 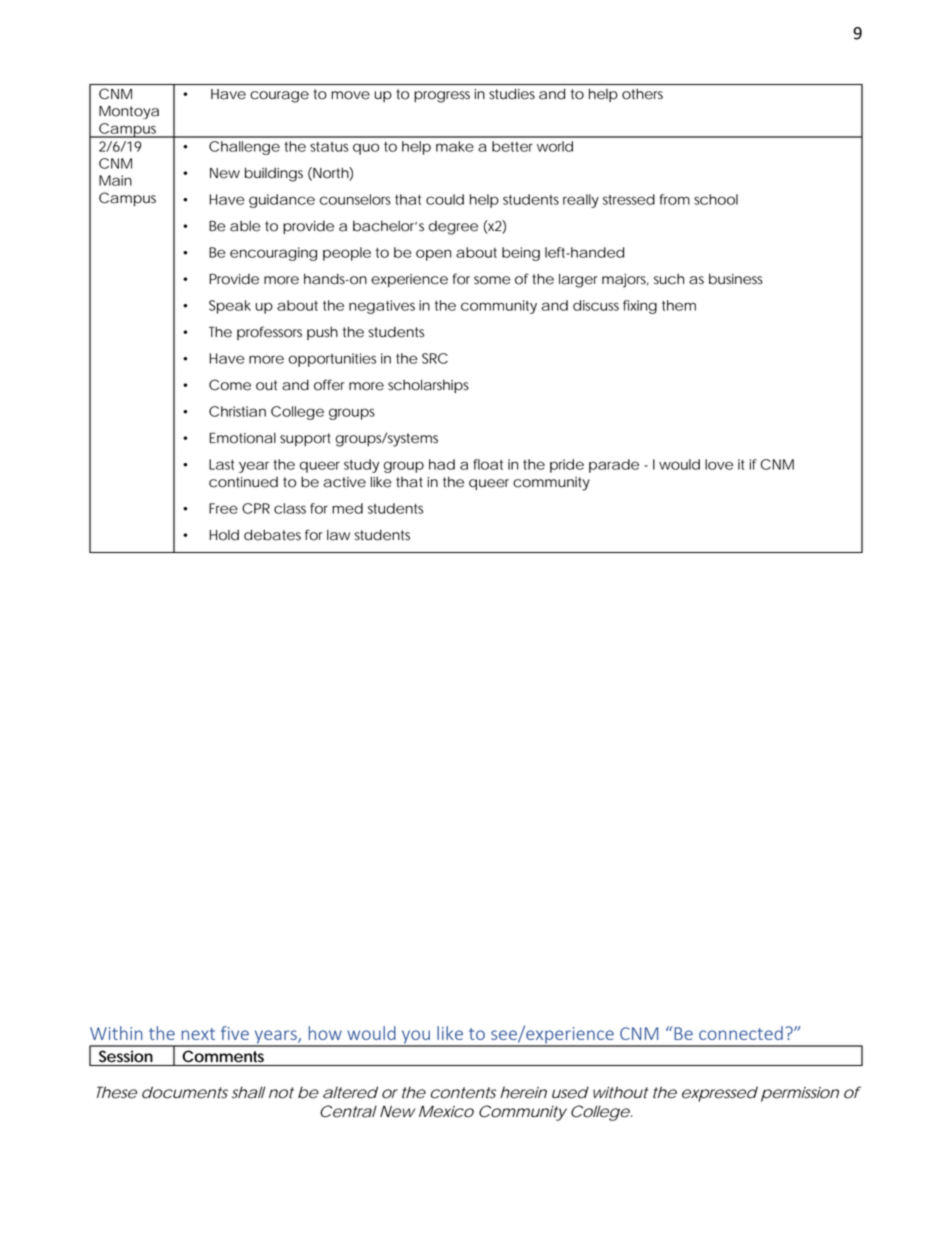 I want to click on SRC, so click(x=435, y=358).
